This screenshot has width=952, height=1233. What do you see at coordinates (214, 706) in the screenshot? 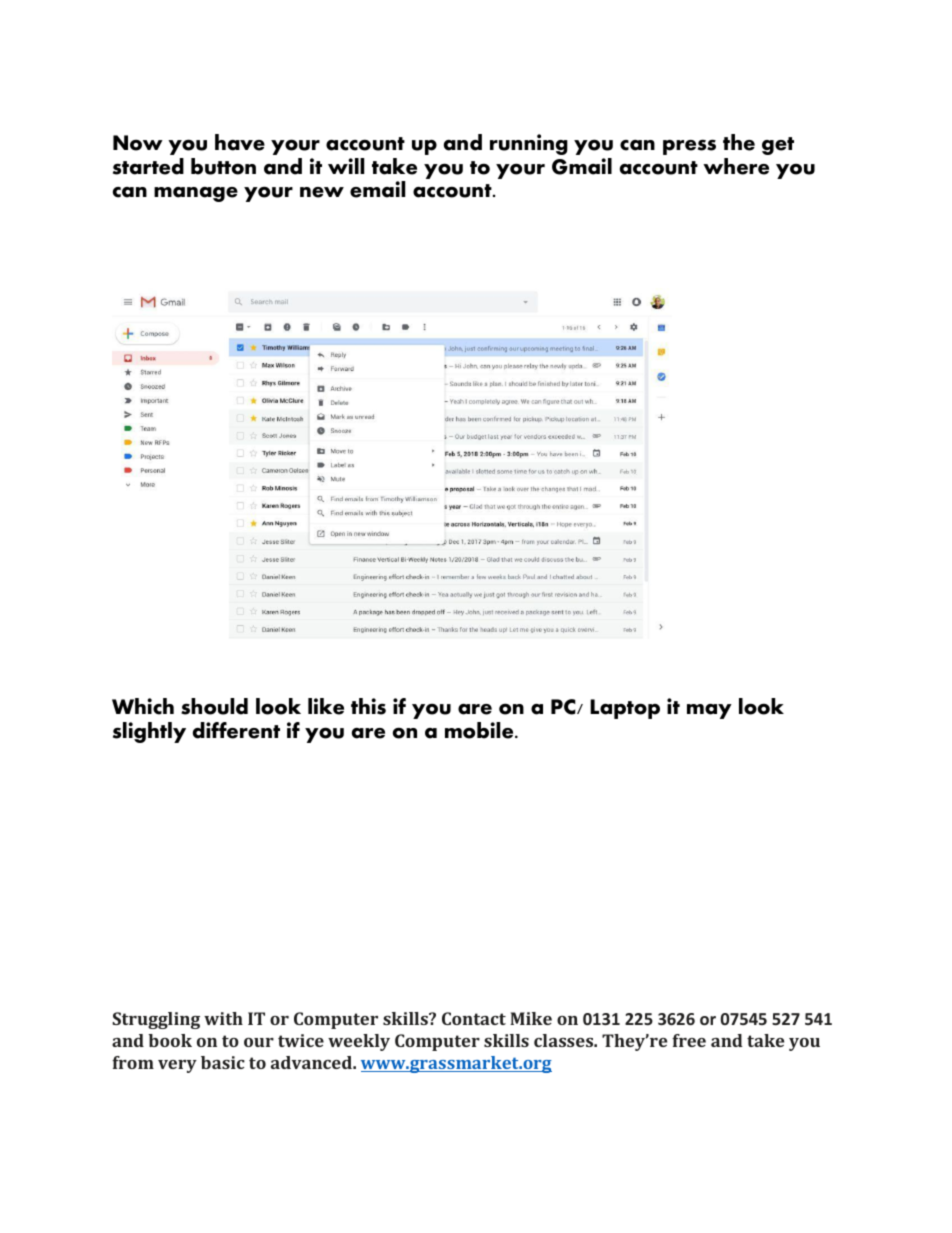
I see `should` at bounding box center [214, 706].
